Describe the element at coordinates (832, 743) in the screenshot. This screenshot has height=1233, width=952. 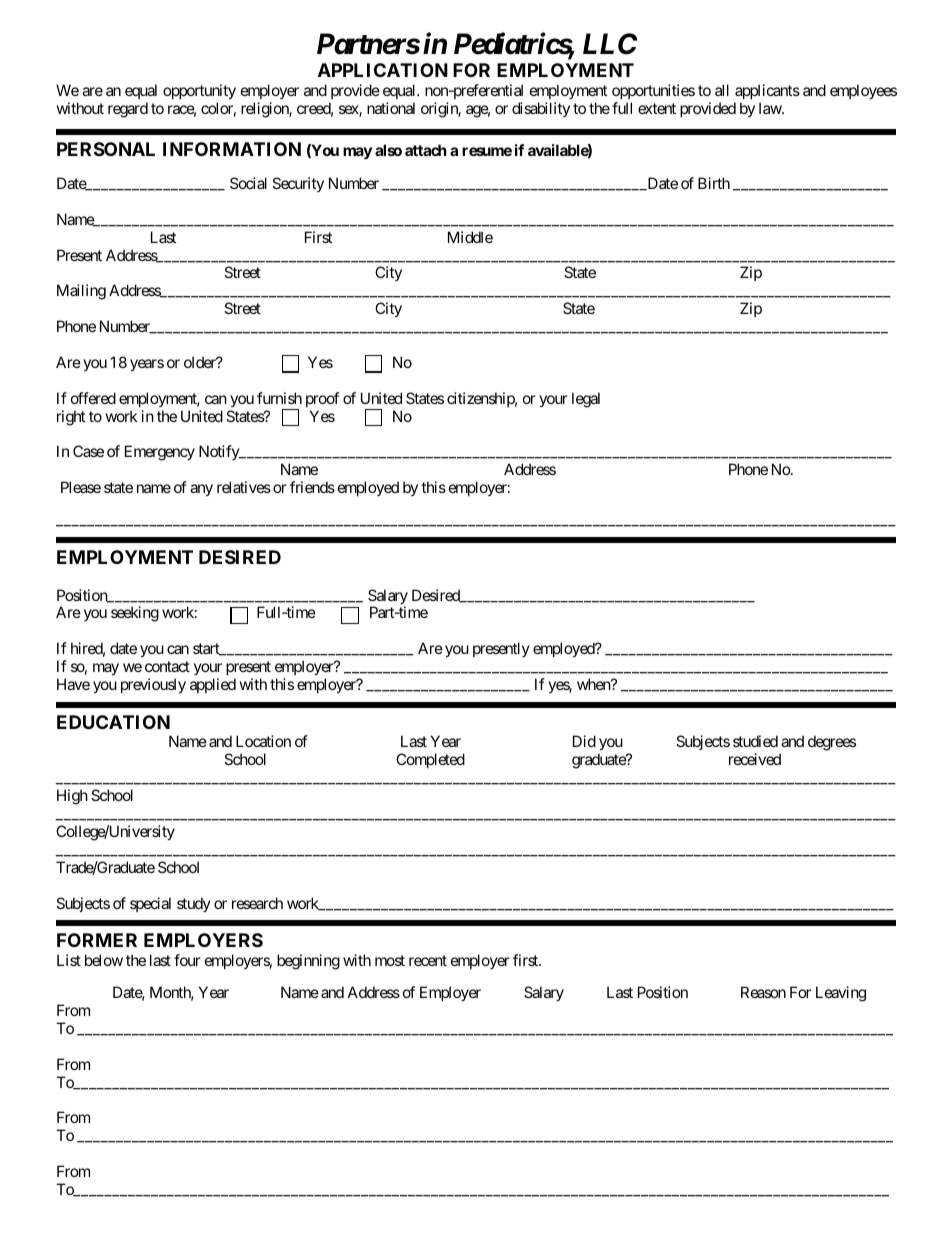
I see `degrees` at that location.
